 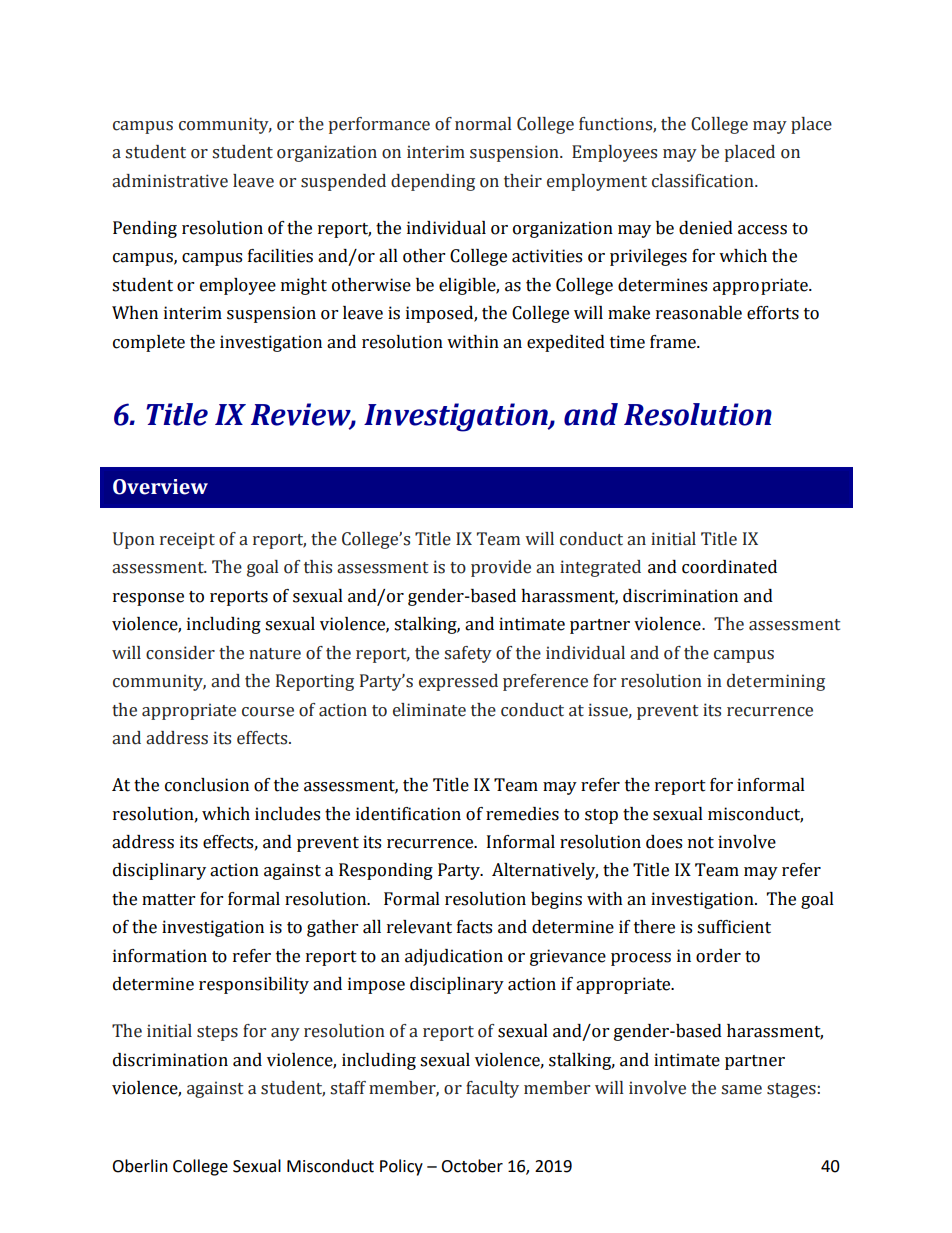 I want to click on normal, so click(x=483, y=124).
